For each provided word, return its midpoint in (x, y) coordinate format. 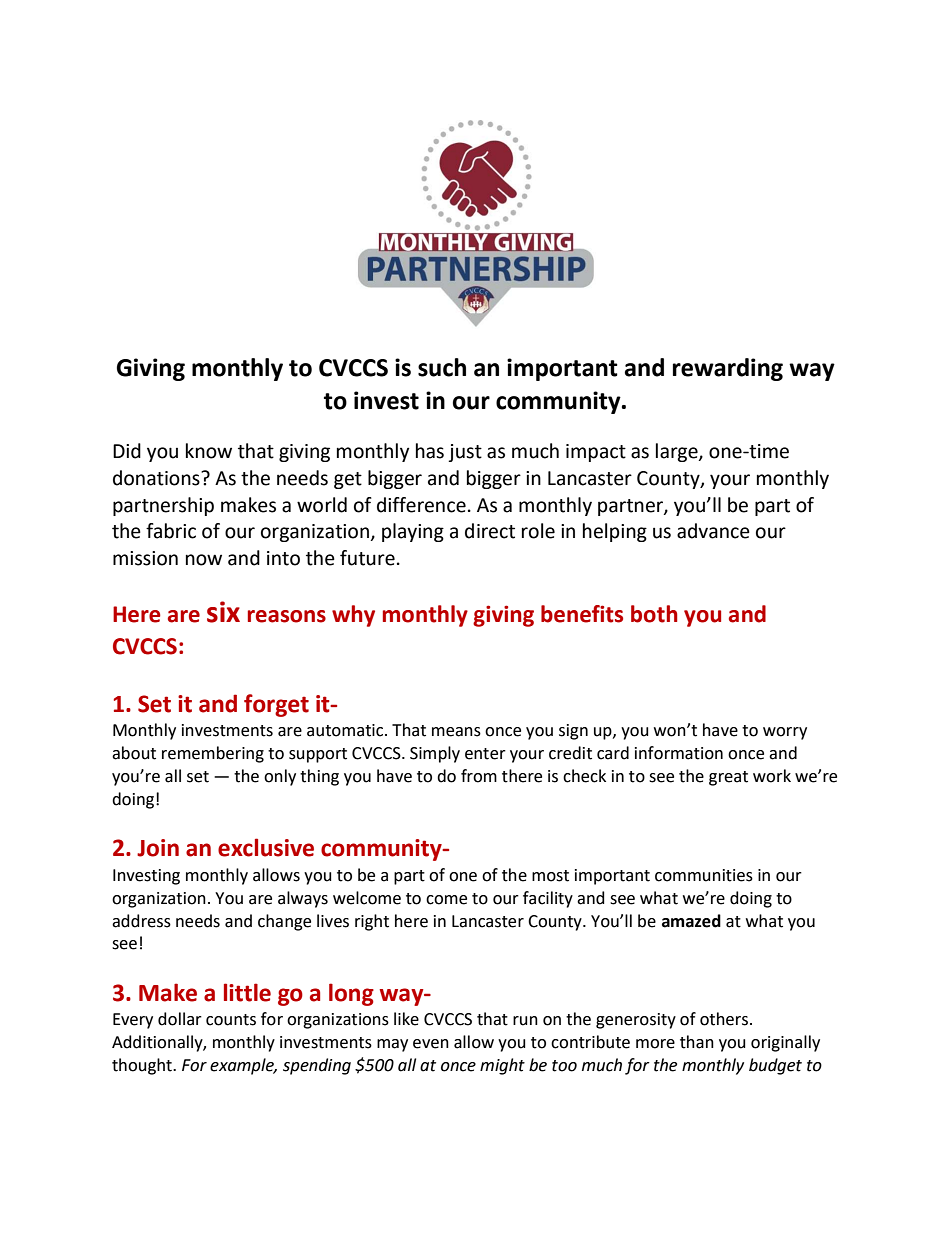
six (223, 612)
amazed (691, 921)
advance (713, 531)
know (209, 451)
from (479, 776)
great (728, 778)
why (353, 616)
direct (490, 531)
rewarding (728, 369)
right (372, 922)
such (442, 367)
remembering (213, 754)
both (654, 614)
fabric (171, 531)
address (141, 921)
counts (231, 1020)
